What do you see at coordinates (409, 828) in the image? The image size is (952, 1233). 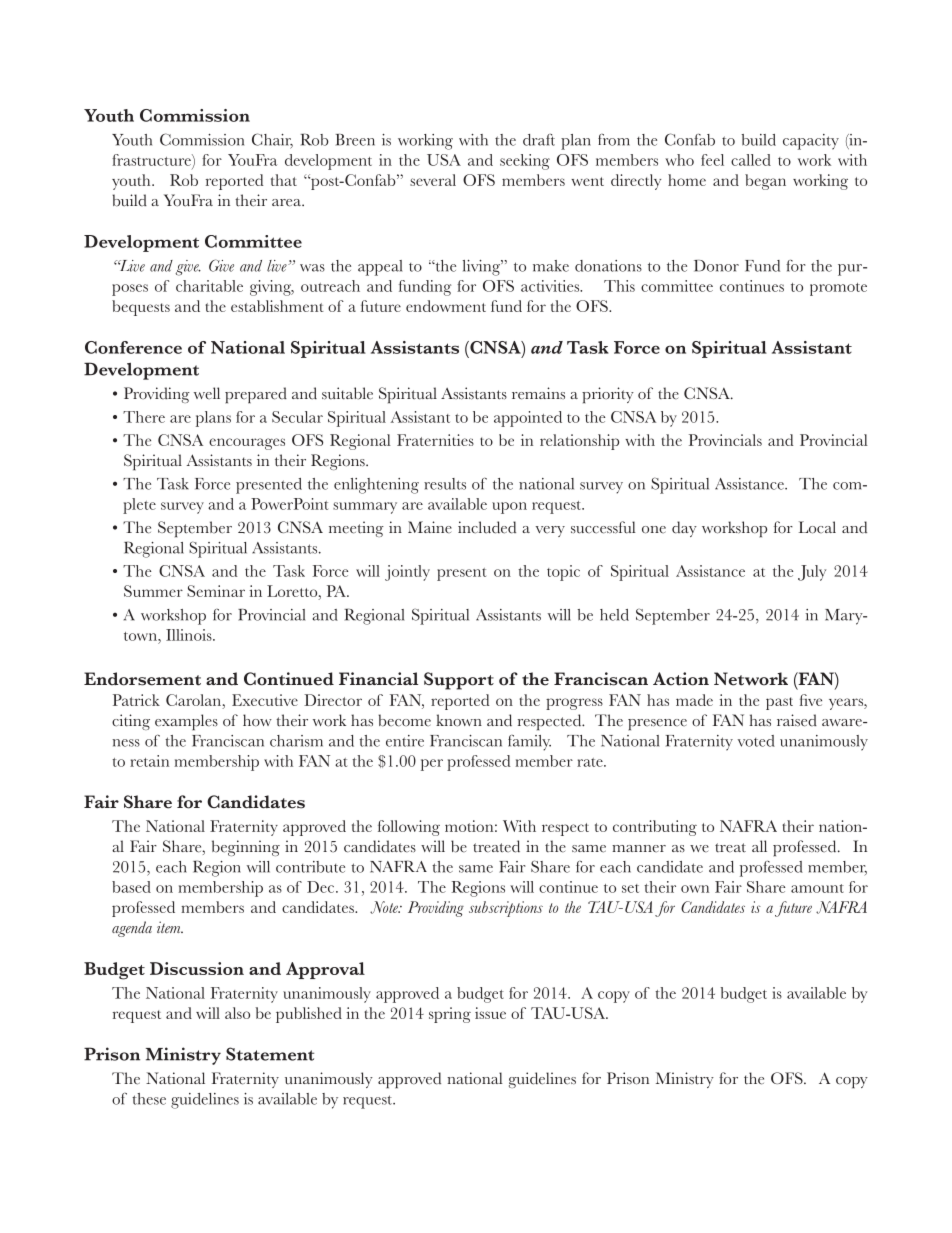 I see `following` at bounding box center [409, 828].
